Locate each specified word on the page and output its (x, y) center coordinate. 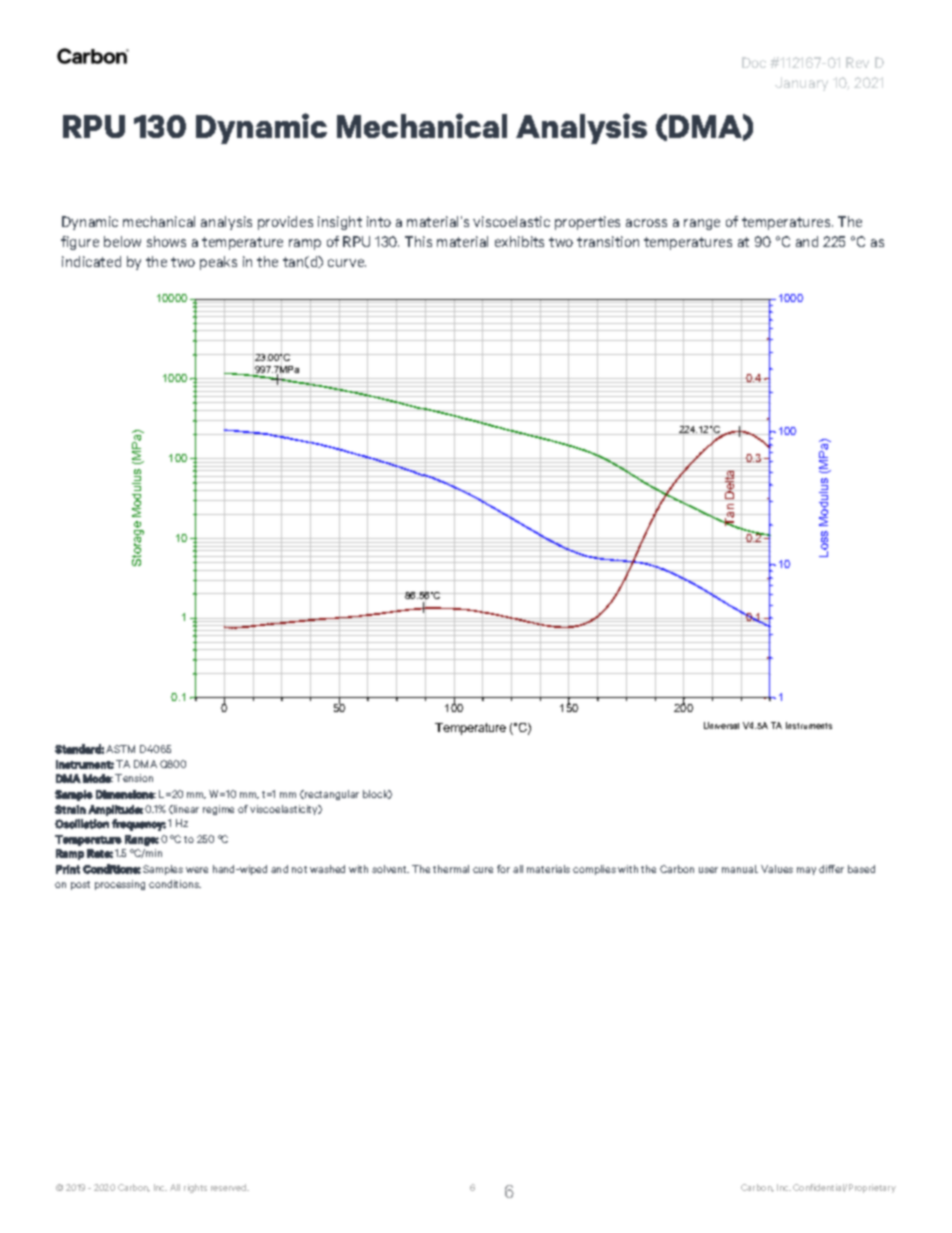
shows (166, 241)
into (379, 221)
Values (777, 869)
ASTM (120, 749)
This (418, 241)
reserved (230, 1187)
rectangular (331, 795)
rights (195, 1188)
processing (120, 885)
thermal (451, 869)
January (801, 84)
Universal (721, 725)
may (806, 871)
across (646, 223)
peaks (218, 263)
